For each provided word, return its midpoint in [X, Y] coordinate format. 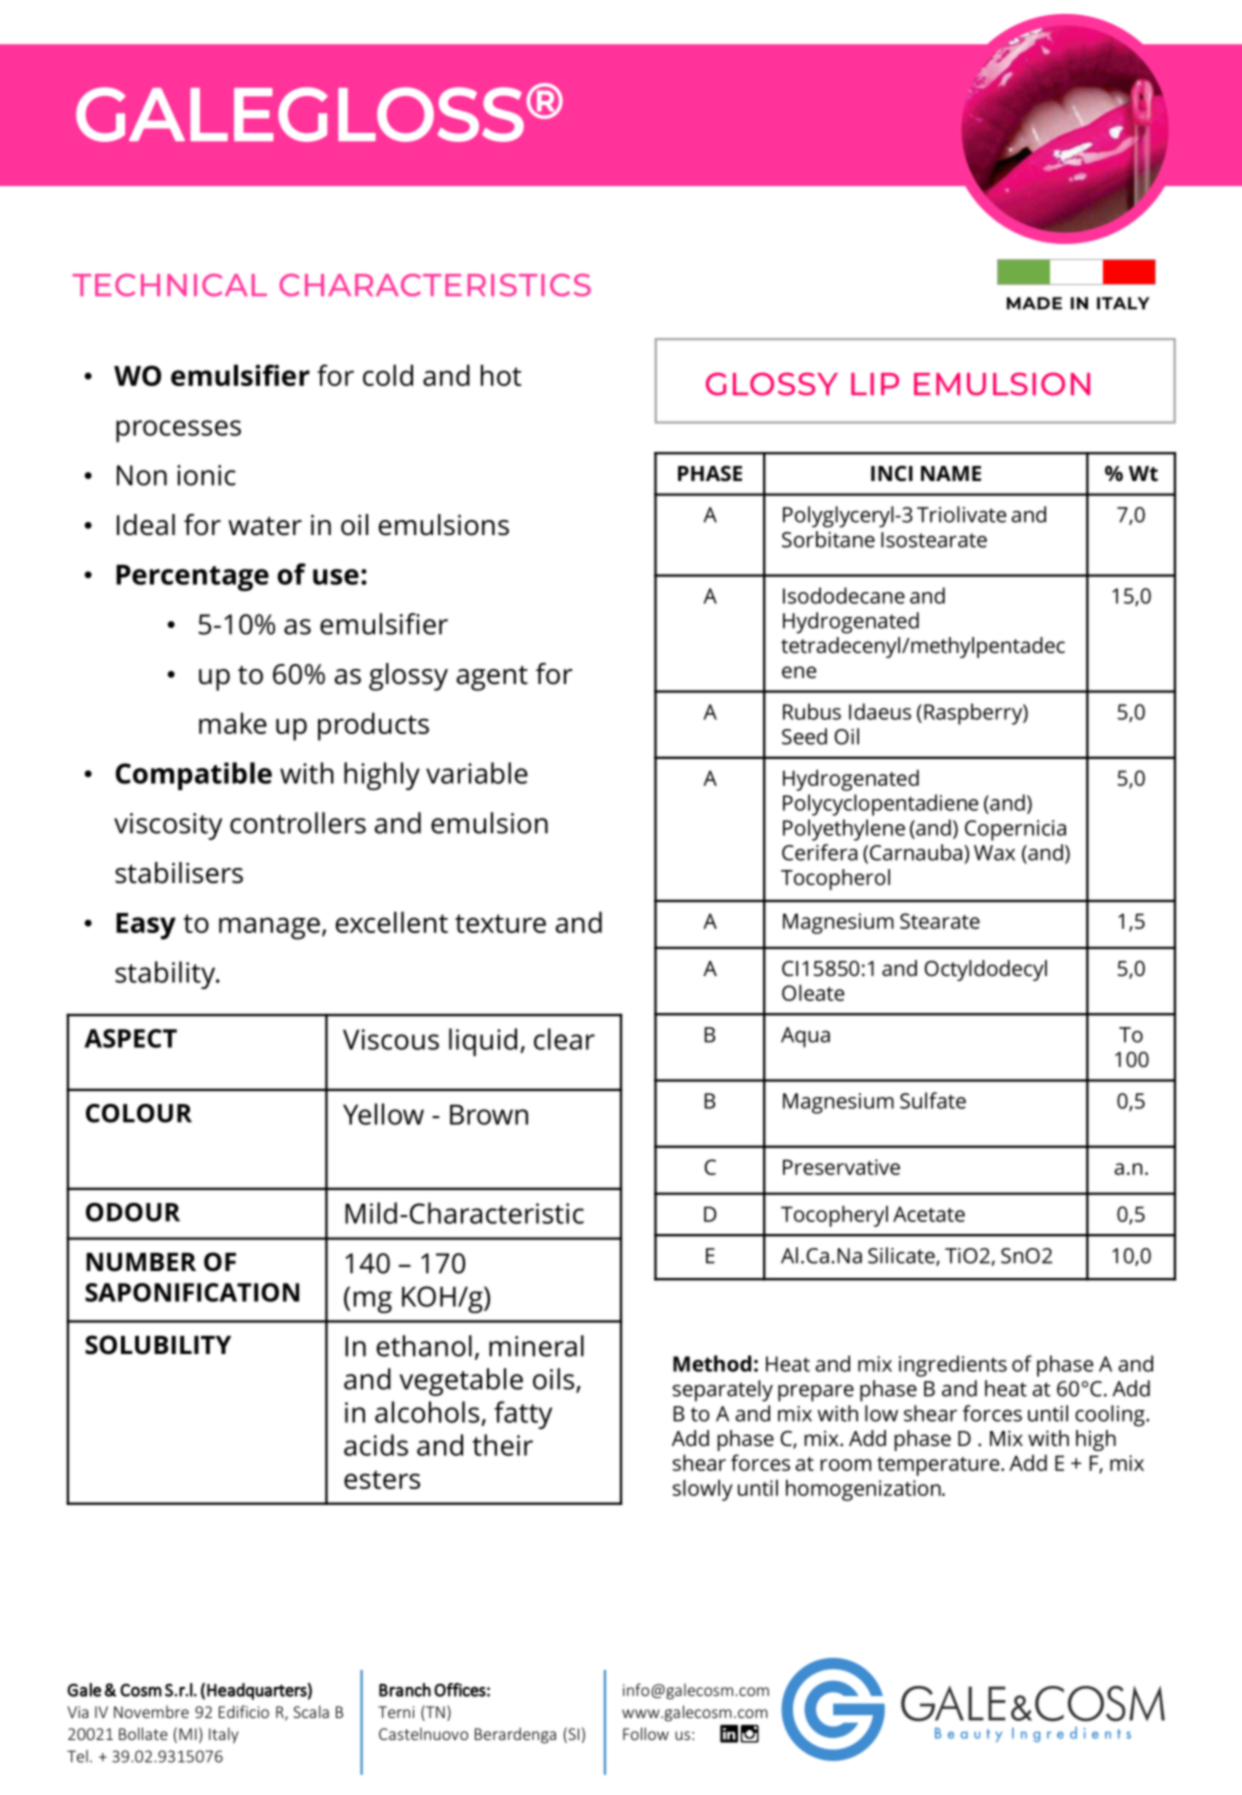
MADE [1034, 303]
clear [564, 1039]
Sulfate [933, 1100]
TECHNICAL [170, 285]
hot [501, 375]
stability [166, 975]
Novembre [151, 1711]
